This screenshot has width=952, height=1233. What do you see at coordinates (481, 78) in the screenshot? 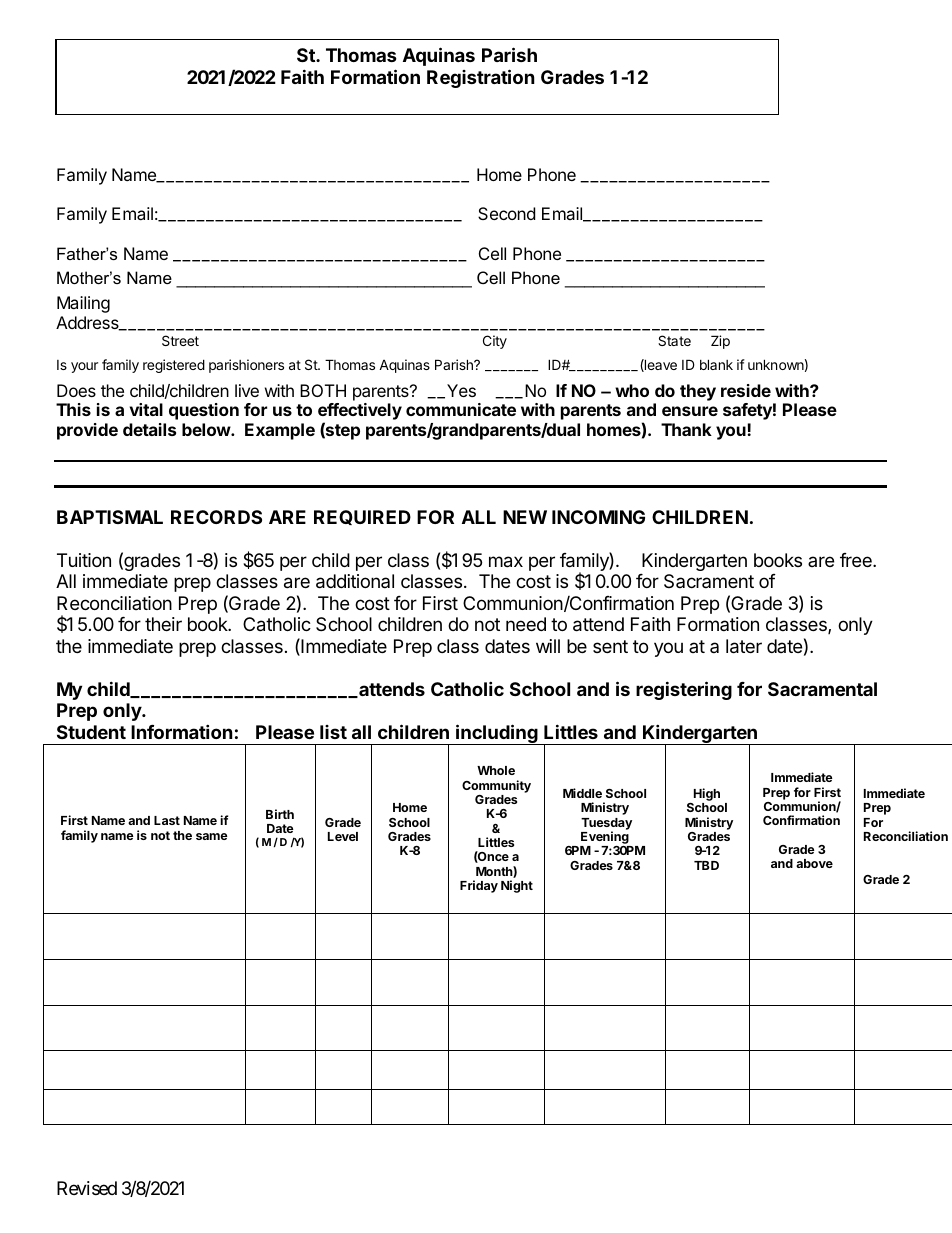
I see `Registration` at bounding box center [481, 78].
